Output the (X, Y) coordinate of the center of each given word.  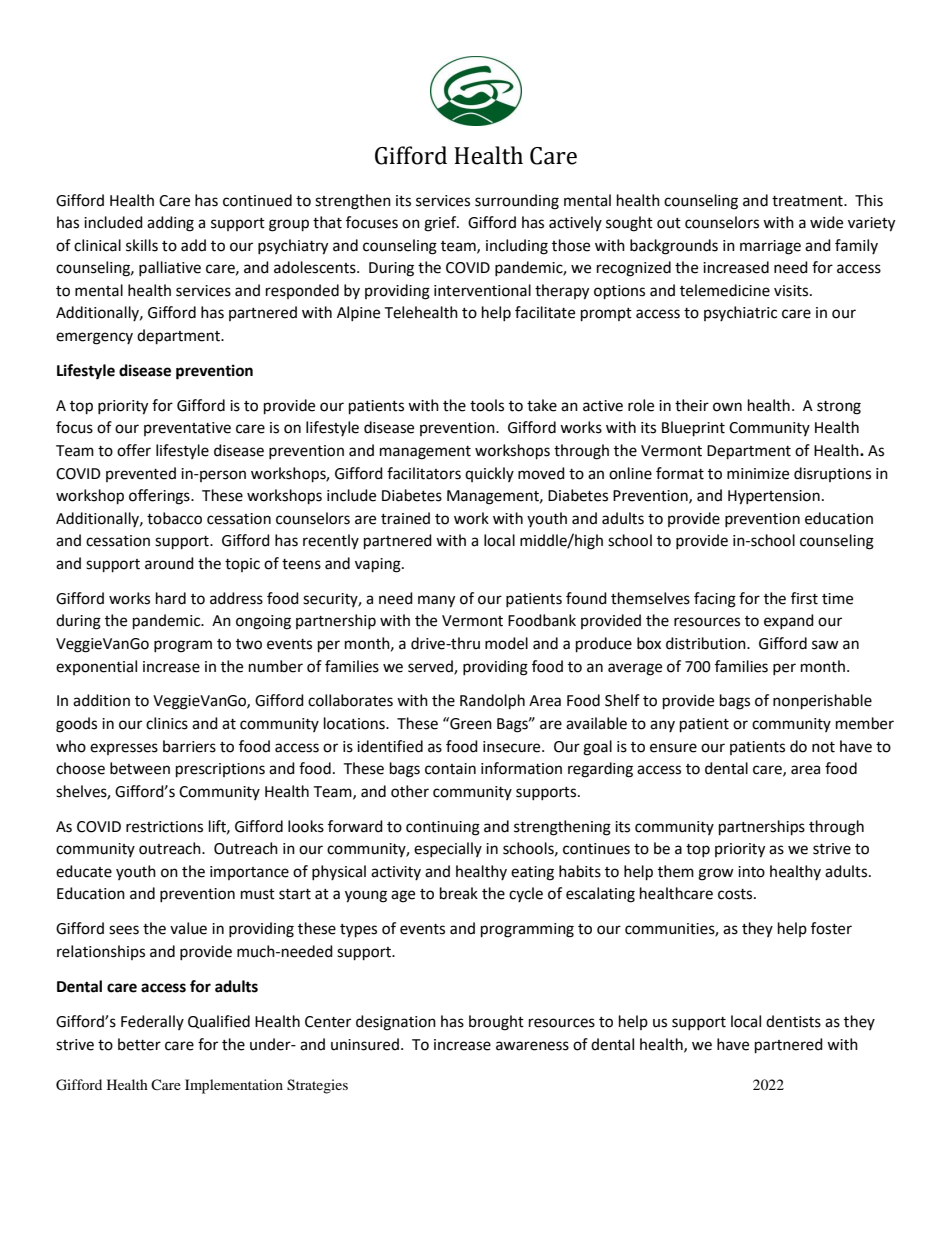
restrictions (164, 827)
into (751, 872)
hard (171, 598)
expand (789, 621)
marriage (770, 247)
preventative (187, 429)
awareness (532, 1046)
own (727, 407)
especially (448, 849)
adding (170, 224)
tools (487, 405)
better (139, 1044)
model (506, 643)
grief (441, 224)
